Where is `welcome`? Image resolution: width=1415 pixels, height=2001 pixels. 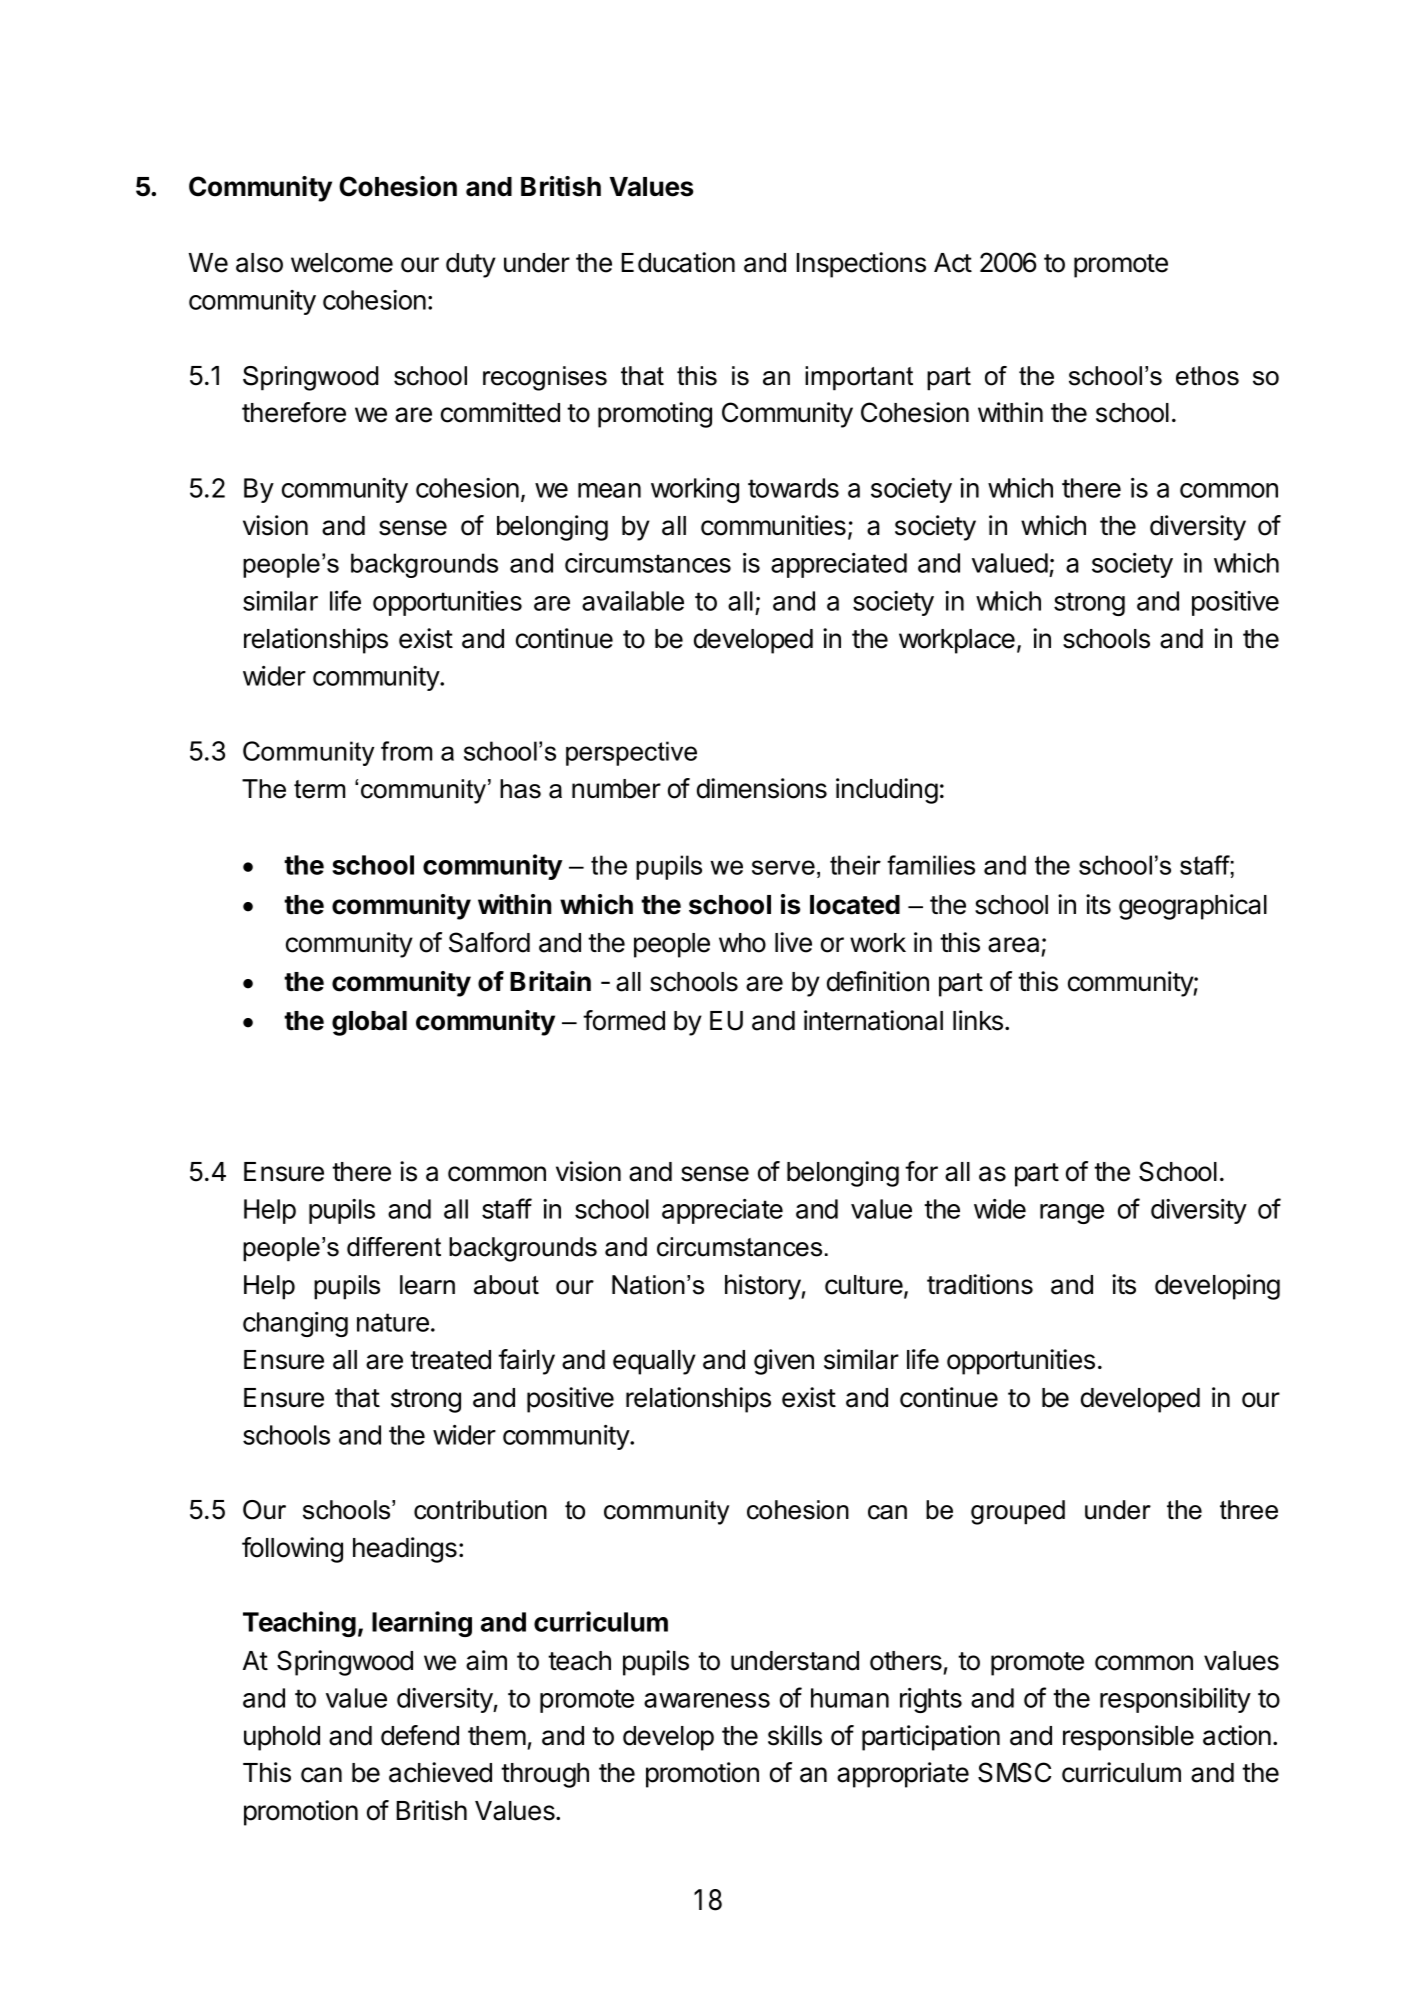
welcome is located at coordinates (342, 263).
